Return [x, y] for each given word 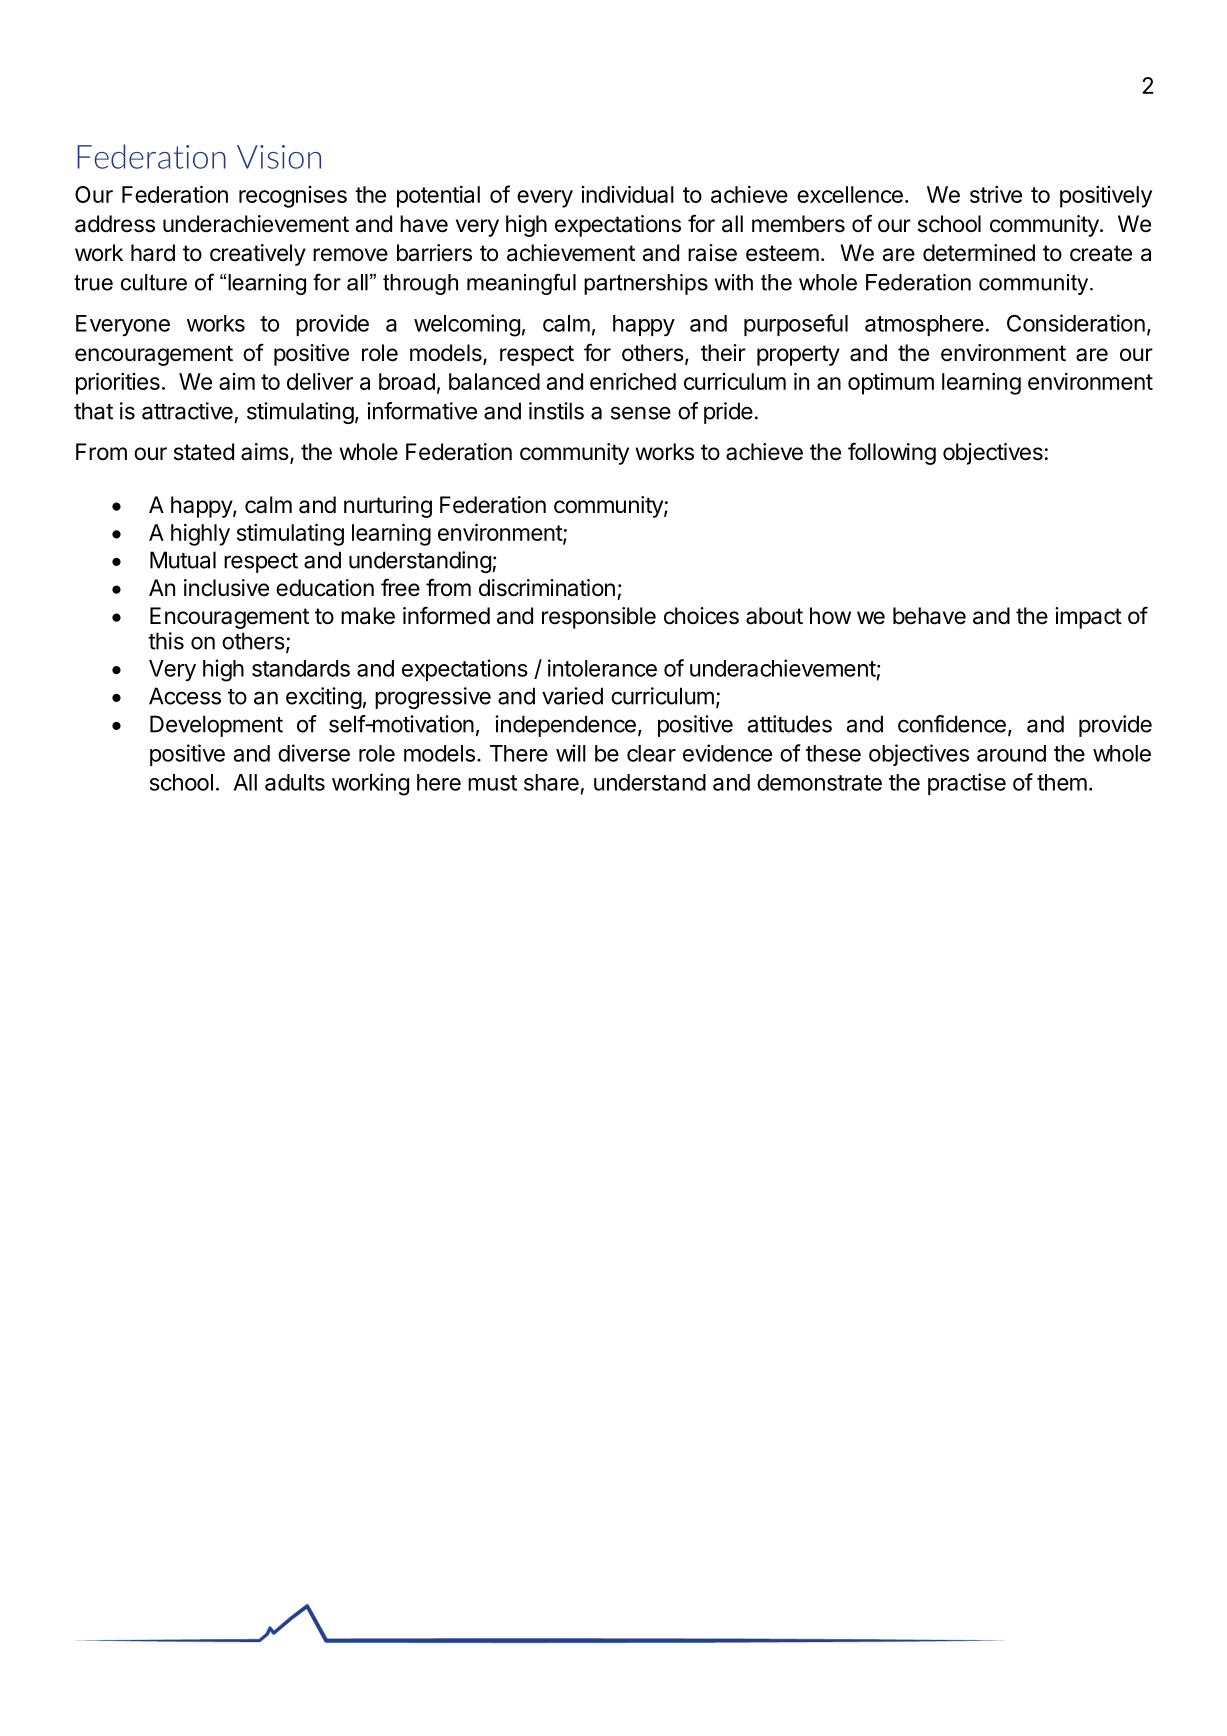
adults [295, 782]
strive [996, 194]
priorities [118, 384]
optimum [891, 384]
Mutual [183, 560]
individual [628, 194]
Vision [279, 157]
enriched [633, 381]
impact [1088, 618]
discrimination [547, 588]
